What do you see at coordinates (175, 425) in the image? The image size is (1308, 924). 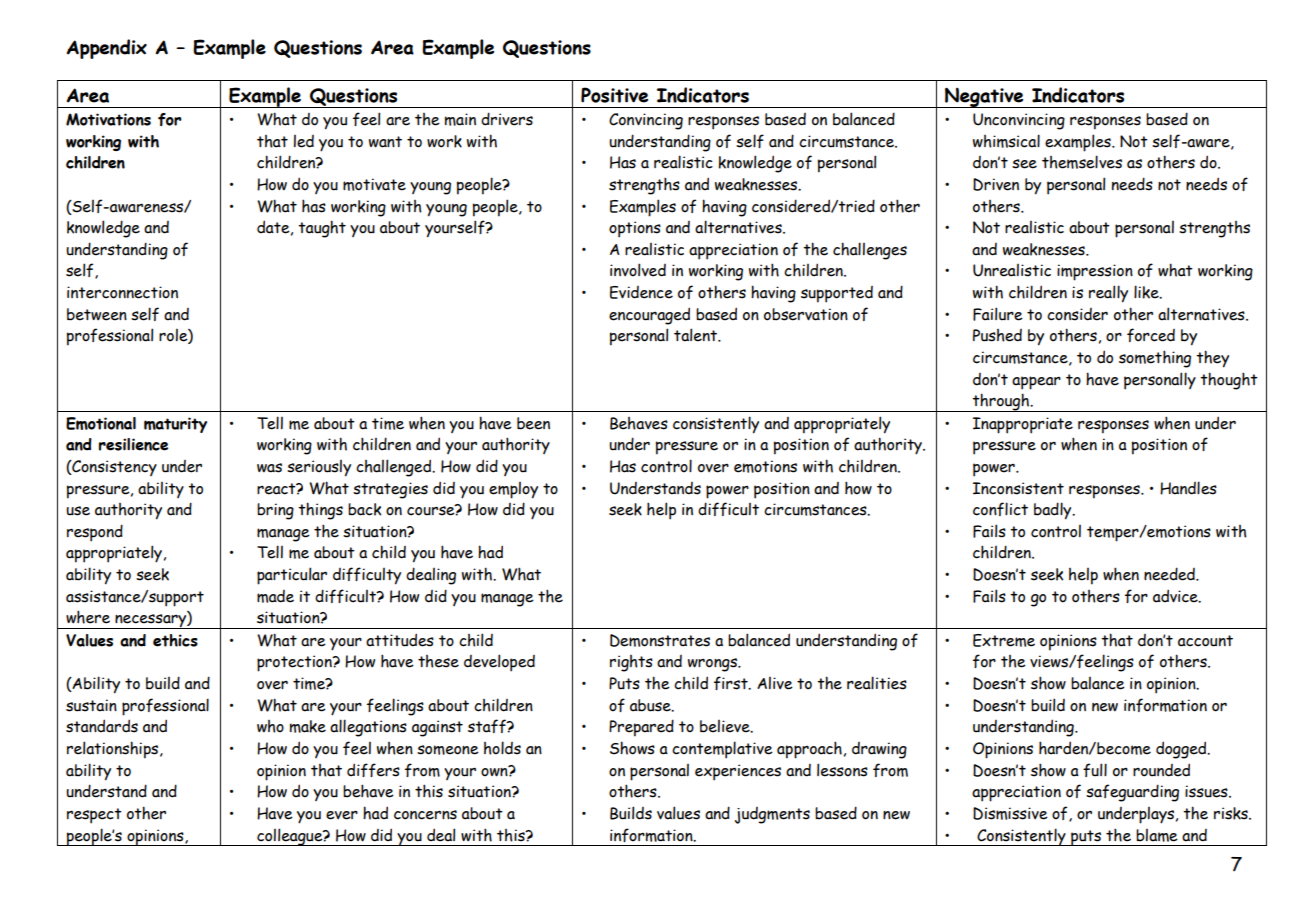 I see `maturity` at bounding box center [175, 425].
